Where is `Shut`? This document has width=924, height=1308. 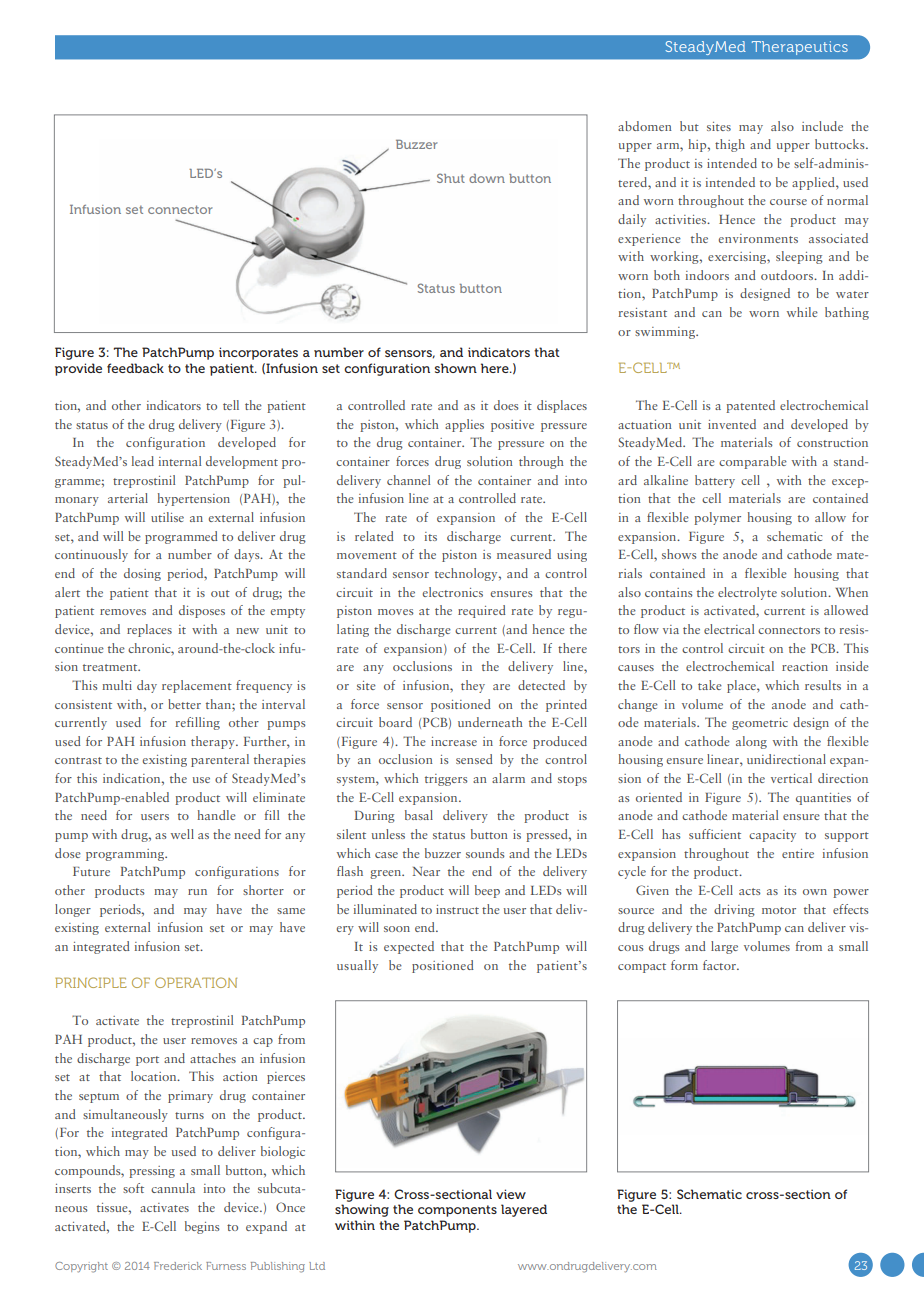 Shut is located at coordinates (451, 178).
